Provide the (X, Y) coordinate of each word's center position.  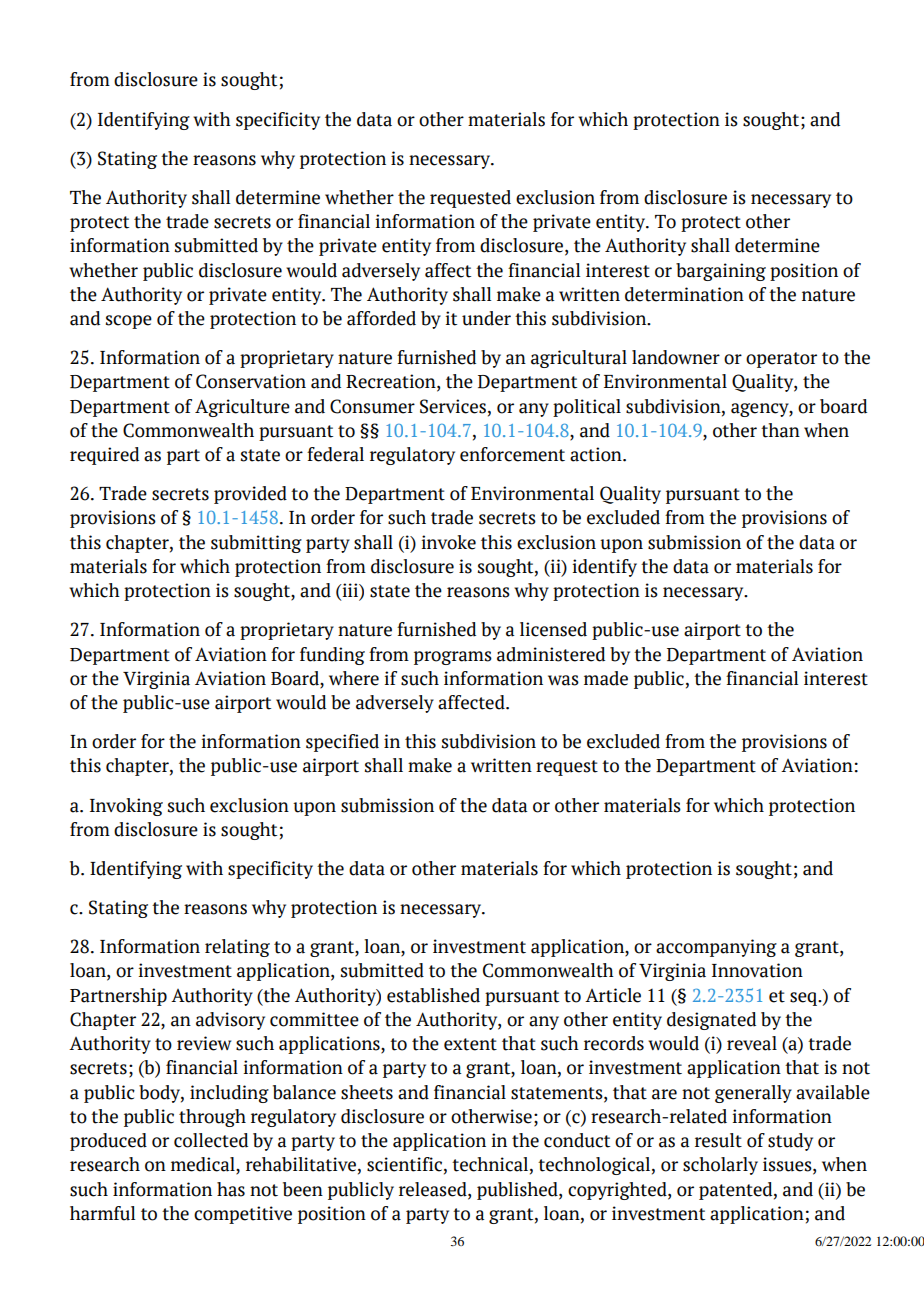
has (231, 1189)
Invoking (126, 807)
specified (342, 743)
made (606, 678)
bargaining (721, 272)
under (486, 318)
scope (129, 322)
